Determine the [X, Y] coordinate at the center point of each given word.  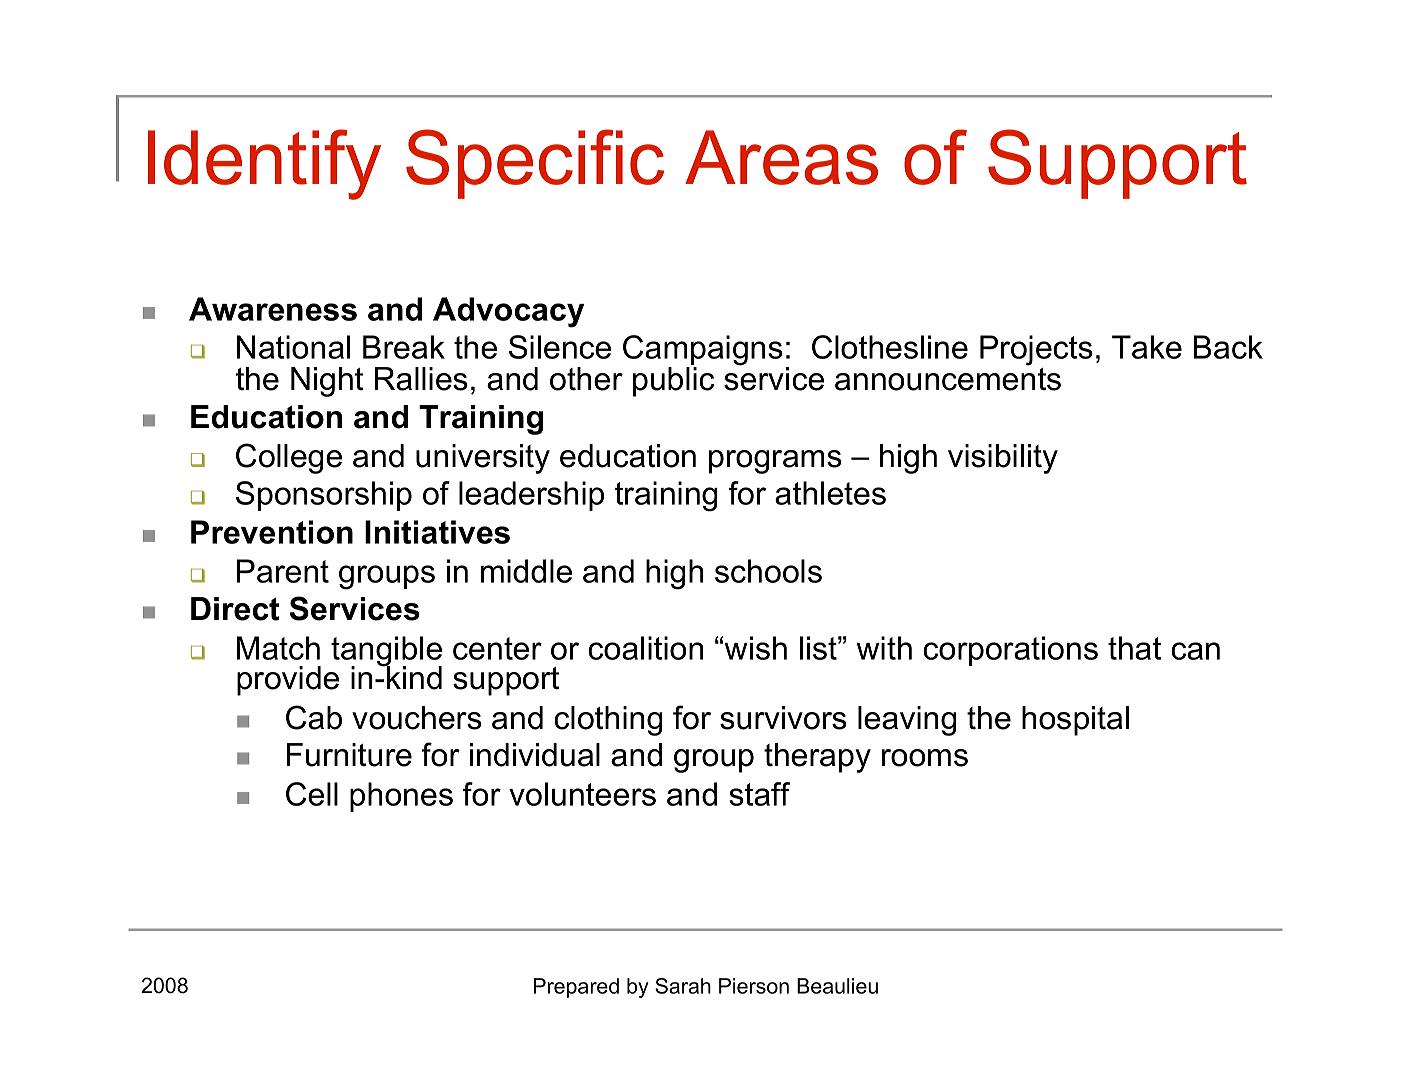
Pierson [754, 986]
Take [1147, 347]
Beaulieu [837, 986]
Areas [781, 157]
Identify [264, 164]
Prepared [576, 988]
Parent [283, 571]
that [1134, 648]
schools [768, 571]
